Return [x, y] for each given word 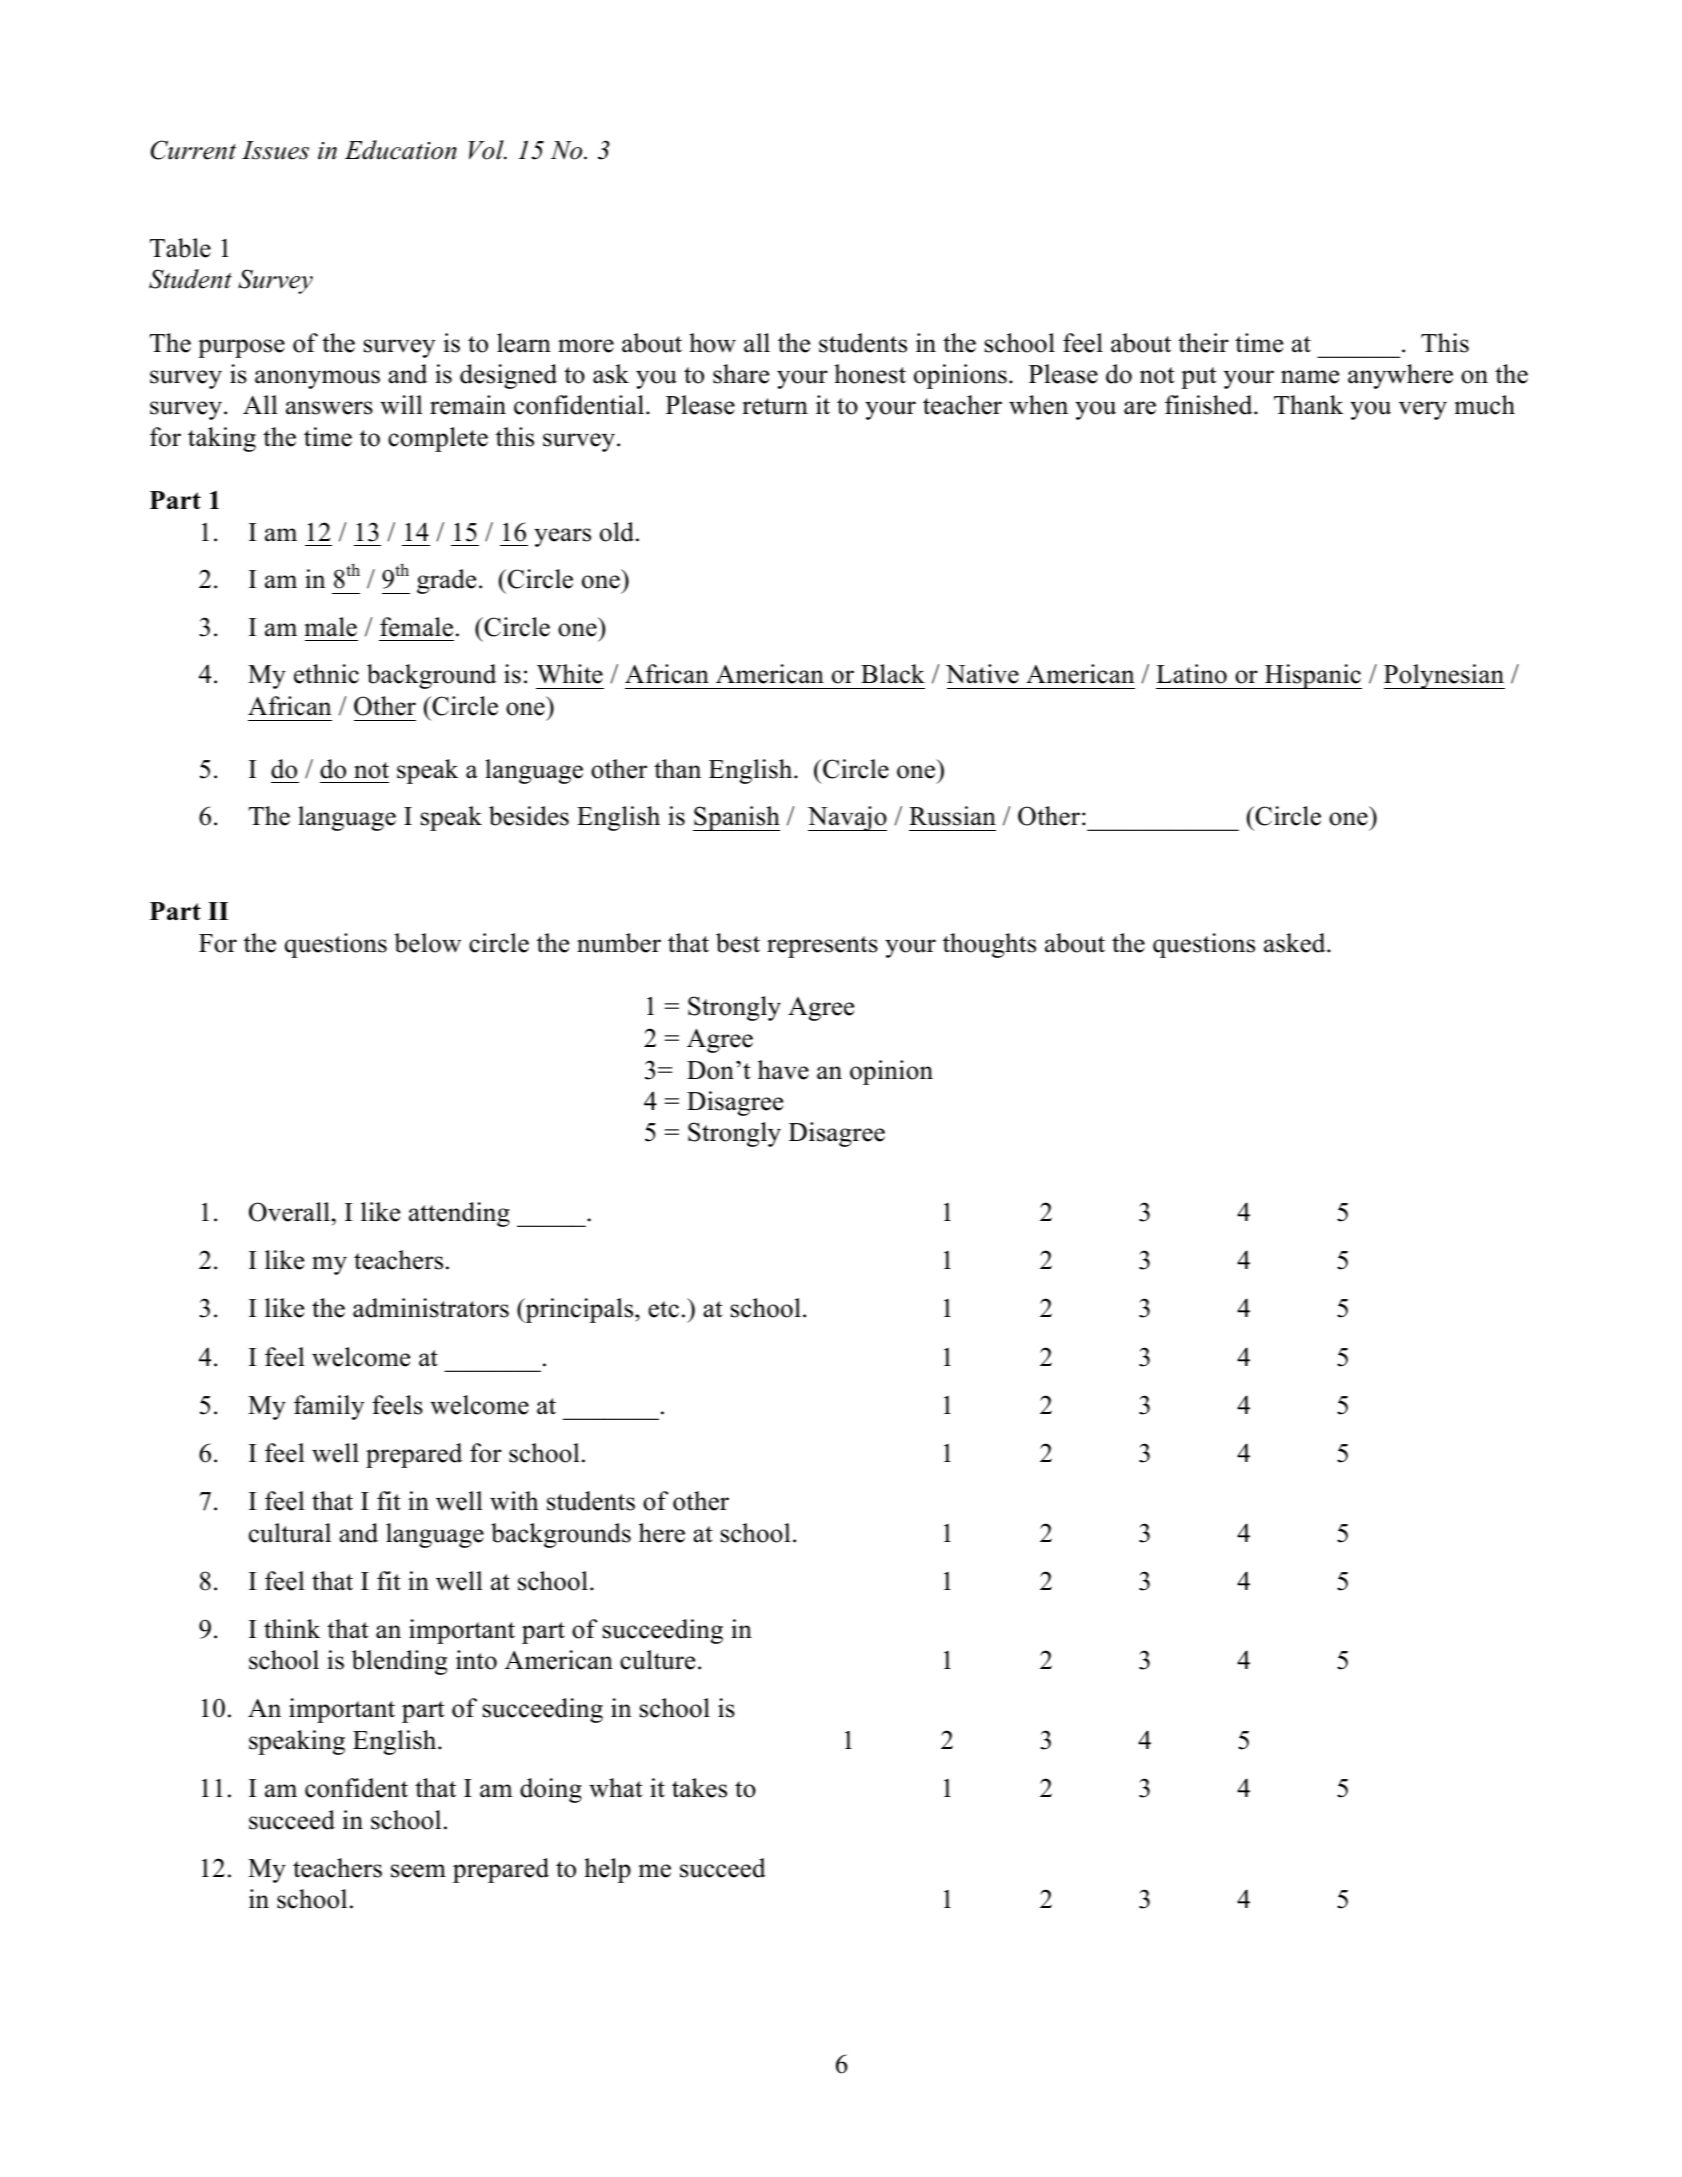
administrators [431, 1308]
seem [418, 1871]
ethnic [326, 674]
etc [663, 1309]
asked [1296, 943]
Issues [275, 150]
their [1203, 343]
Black [893, 674]
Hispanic [1312, 676]
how [712, 343]
